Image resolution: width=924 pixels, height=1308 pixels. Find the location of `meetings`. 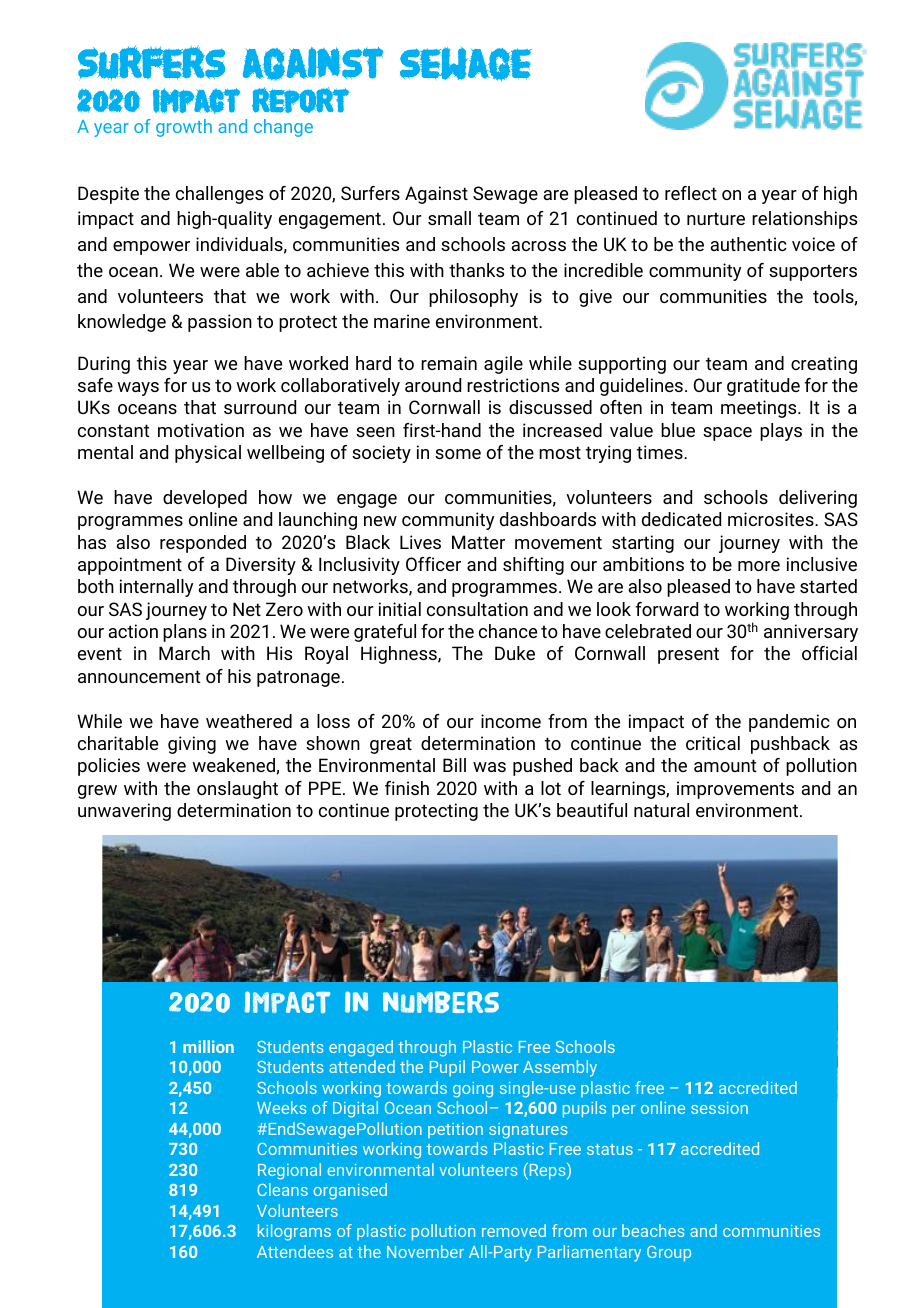

meetings is located at coordinates (760, 409).
